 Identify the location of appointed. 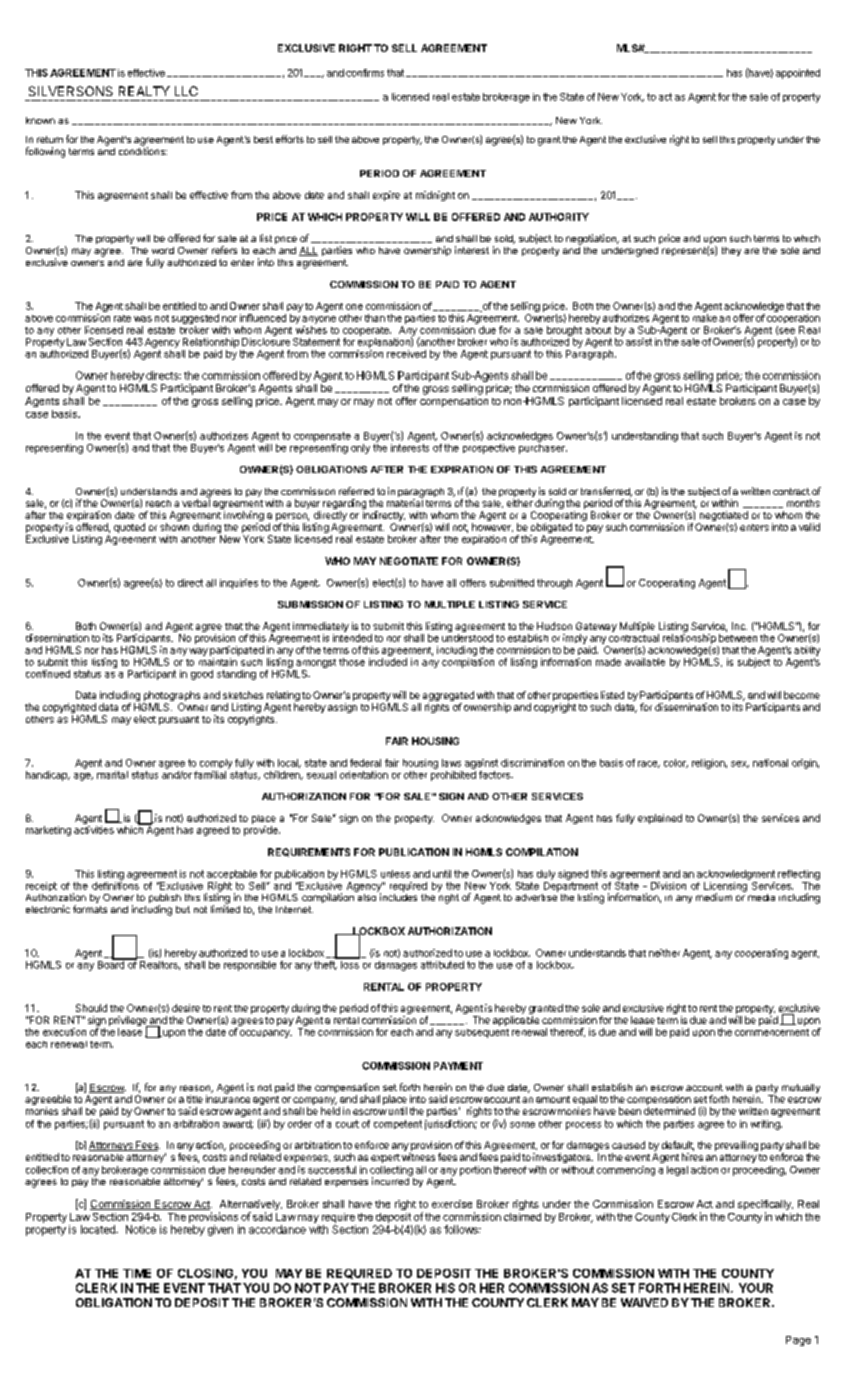
(798, 74).
